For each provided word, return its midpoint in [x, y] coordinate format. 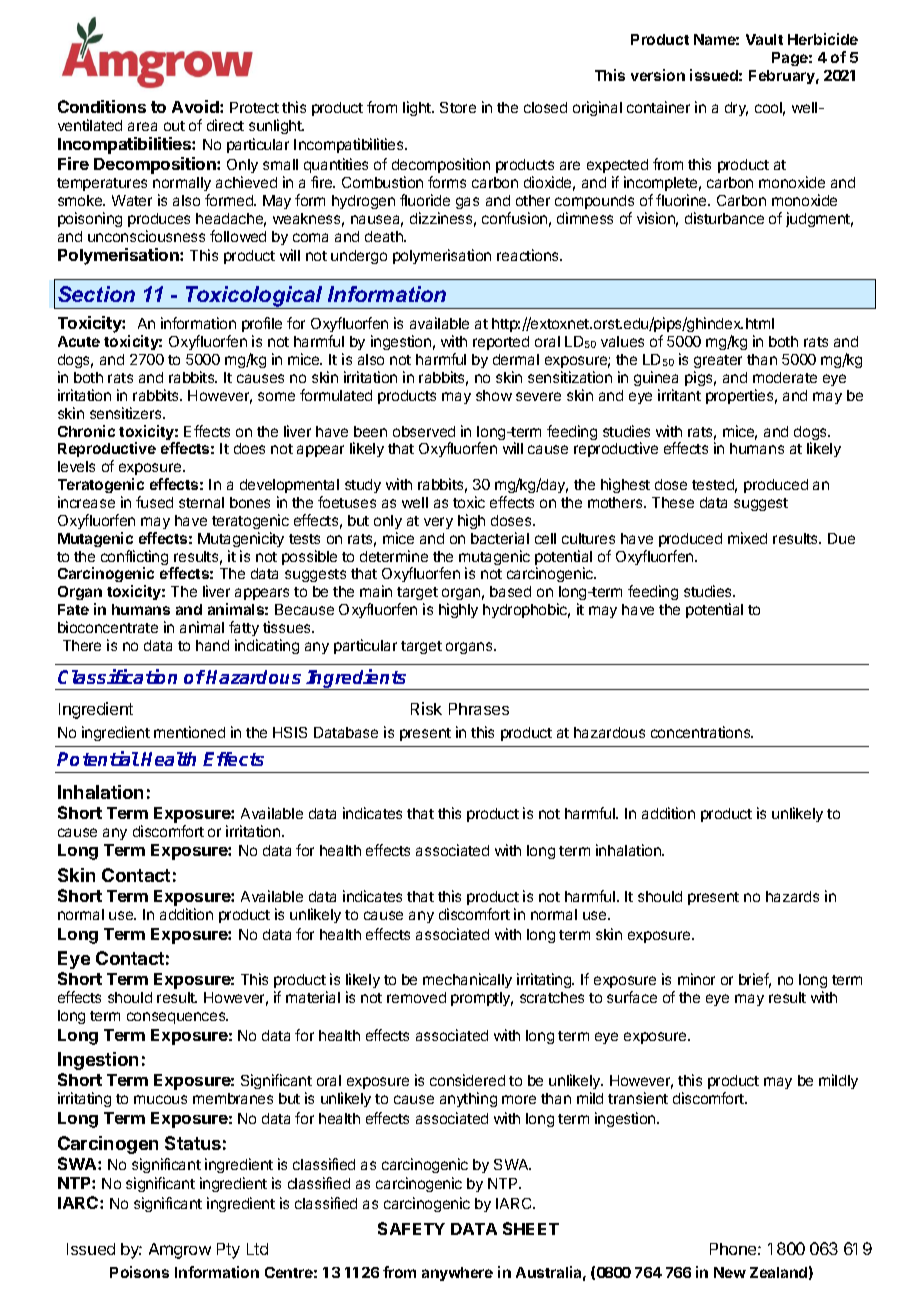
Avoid [196, 106]
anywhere [457, 1274]
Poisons [139, 1272]
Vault [764, 39]
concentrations [702, 732]
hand [212, 645]
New [730, 1272]
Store [458, 107]
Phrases [479, 709]
